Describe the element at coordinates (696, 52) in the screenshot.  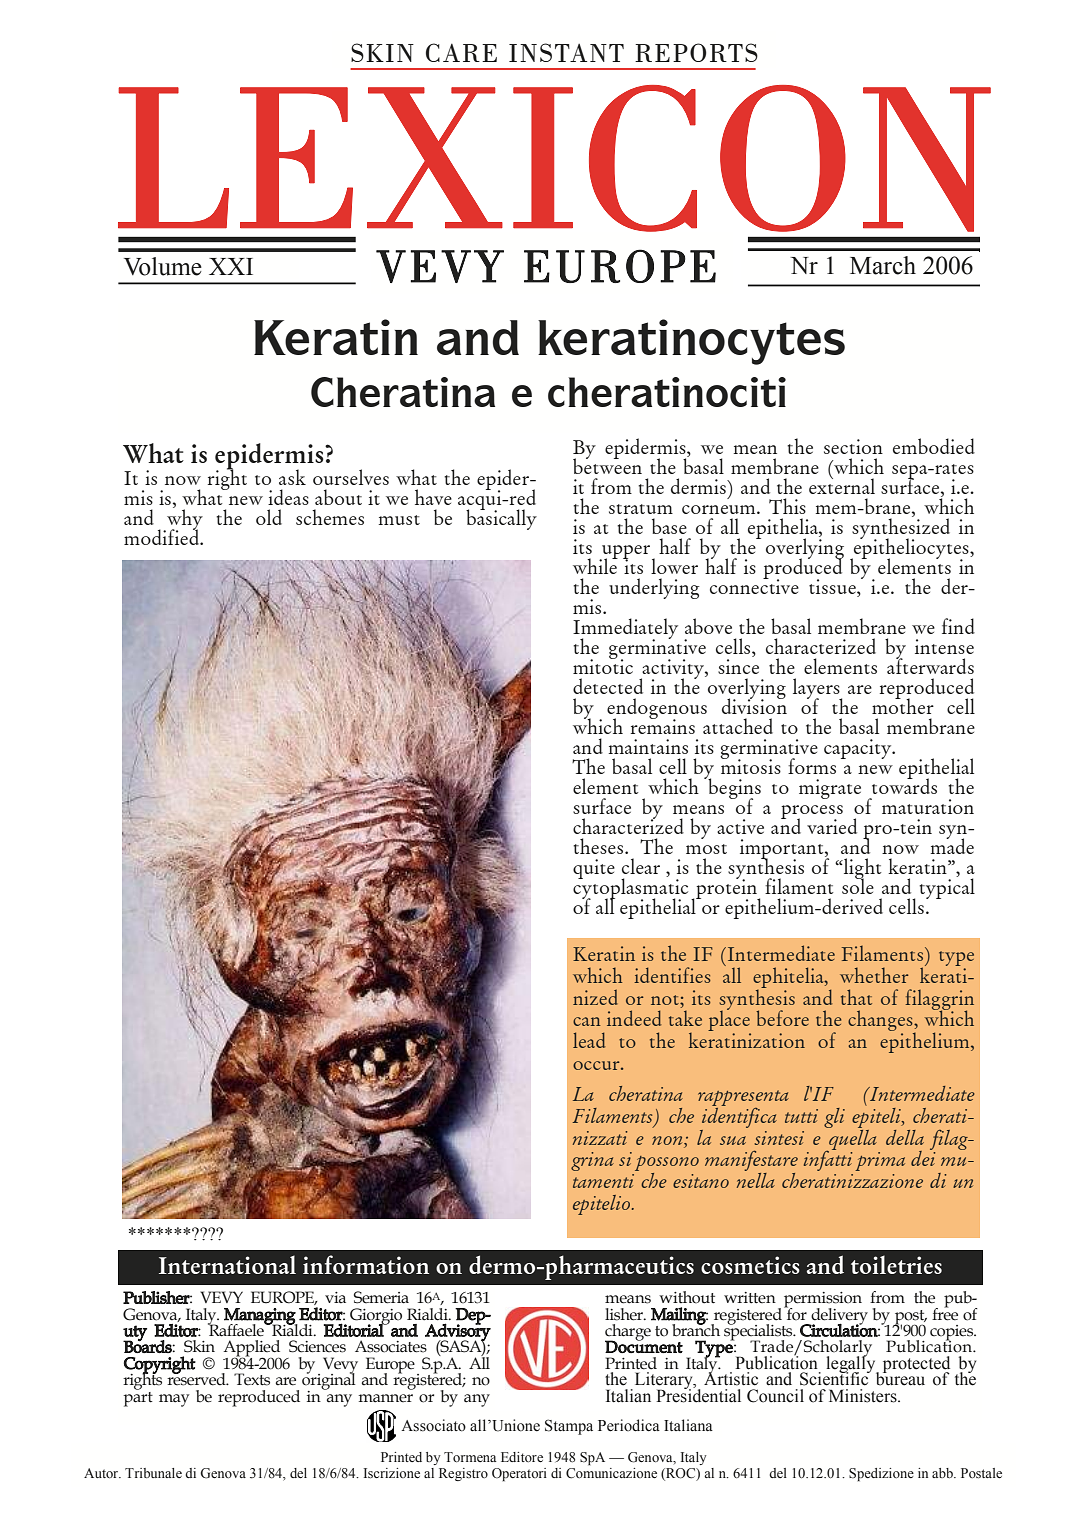
I see `REPORTS` at that location.
